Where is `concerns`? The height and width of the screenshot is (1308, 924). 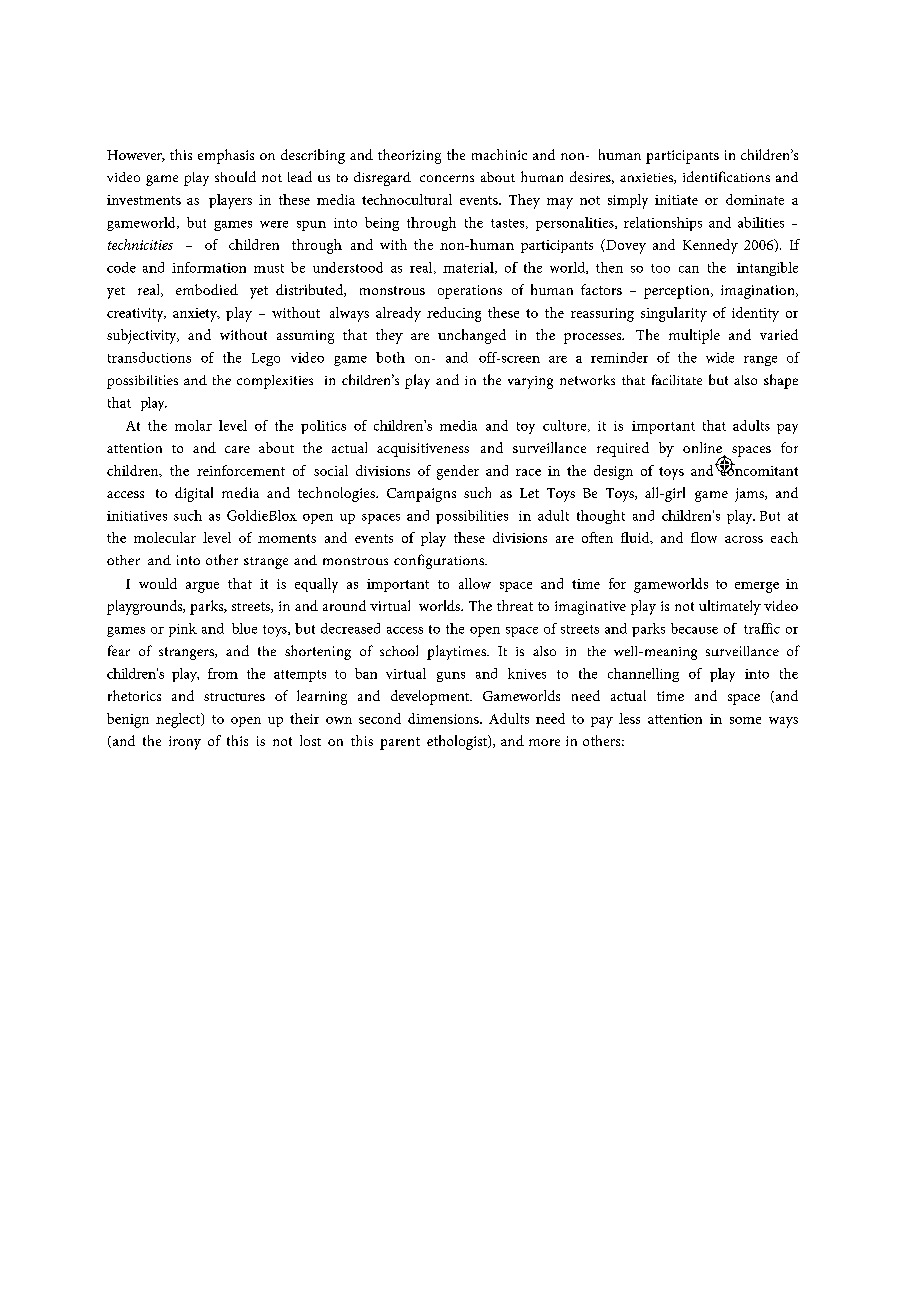 concerns is located at coordinates (447, 178).
